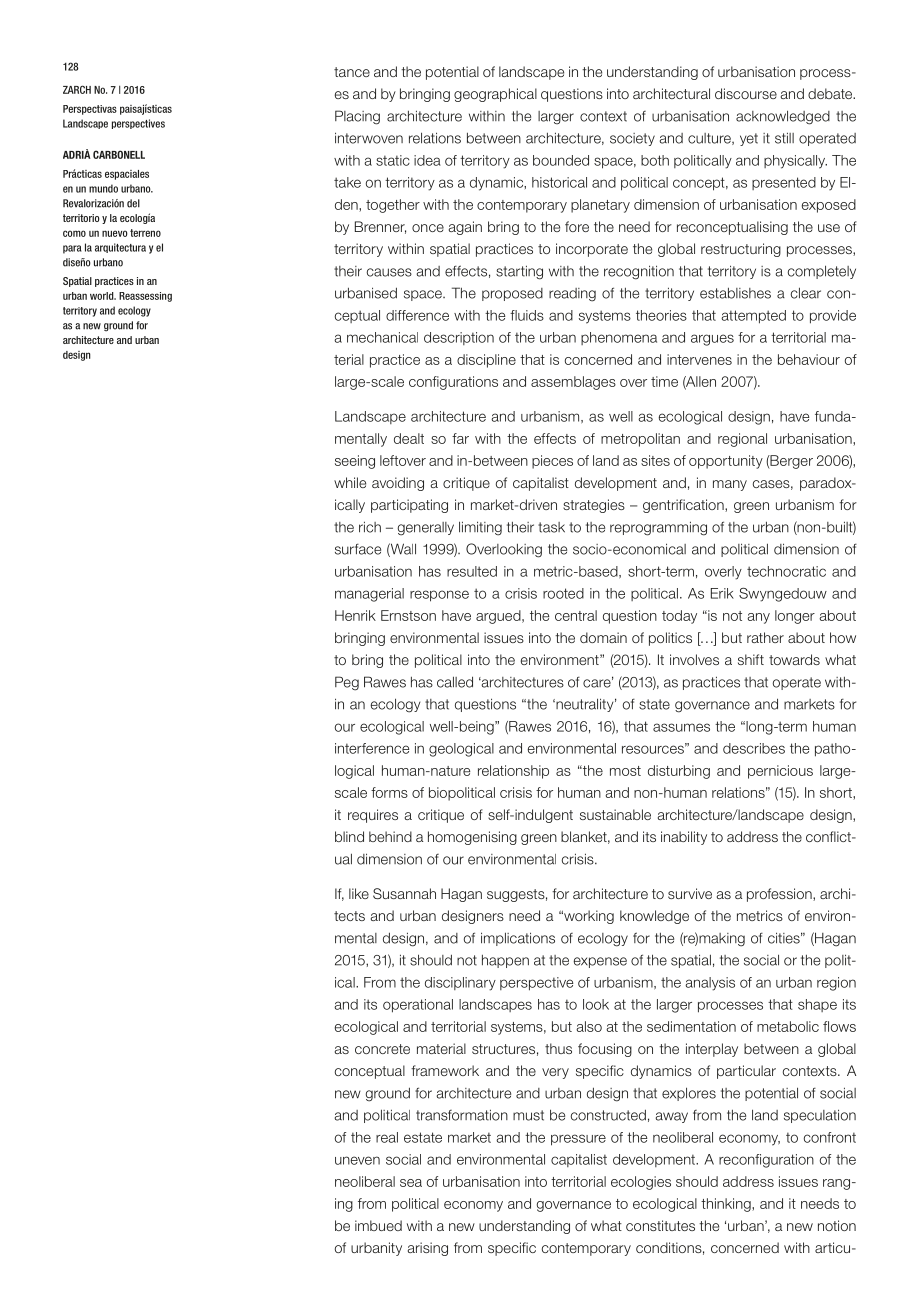 The height and width of the document is (1316, 919). What do you see at coordinates (749, 139) in the document?
I see `yet` at bounding box center [749, 139].
